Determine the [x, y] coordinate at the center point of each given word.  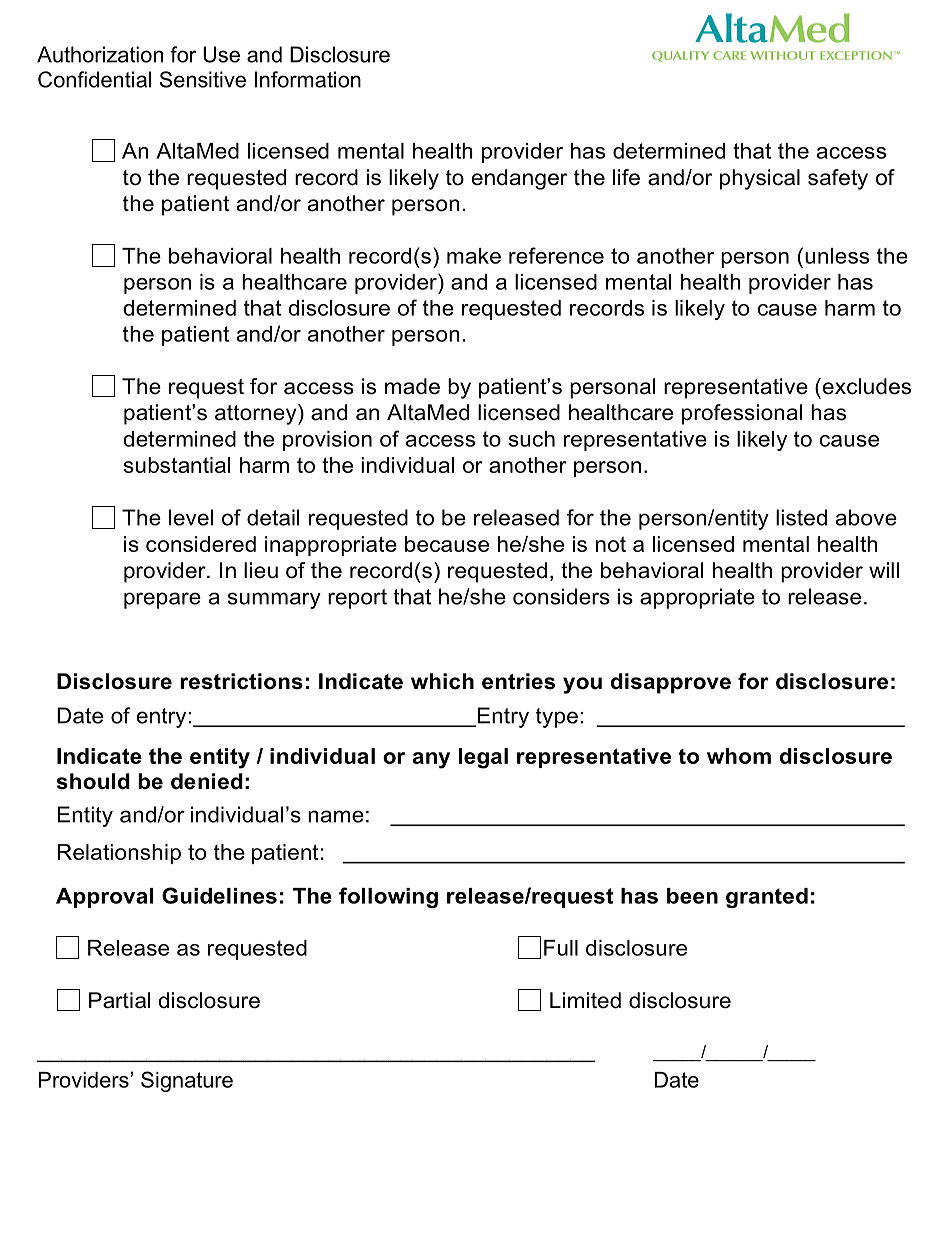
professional [742, 414]
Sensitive [203, 79]
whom [739, 756]
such [532, 439]
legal [483, 758]
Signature [187, 1081]
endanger [519, 179]
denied [207, 781]
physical [760, 179]
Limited [585, 1000]
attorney [257, 414]
